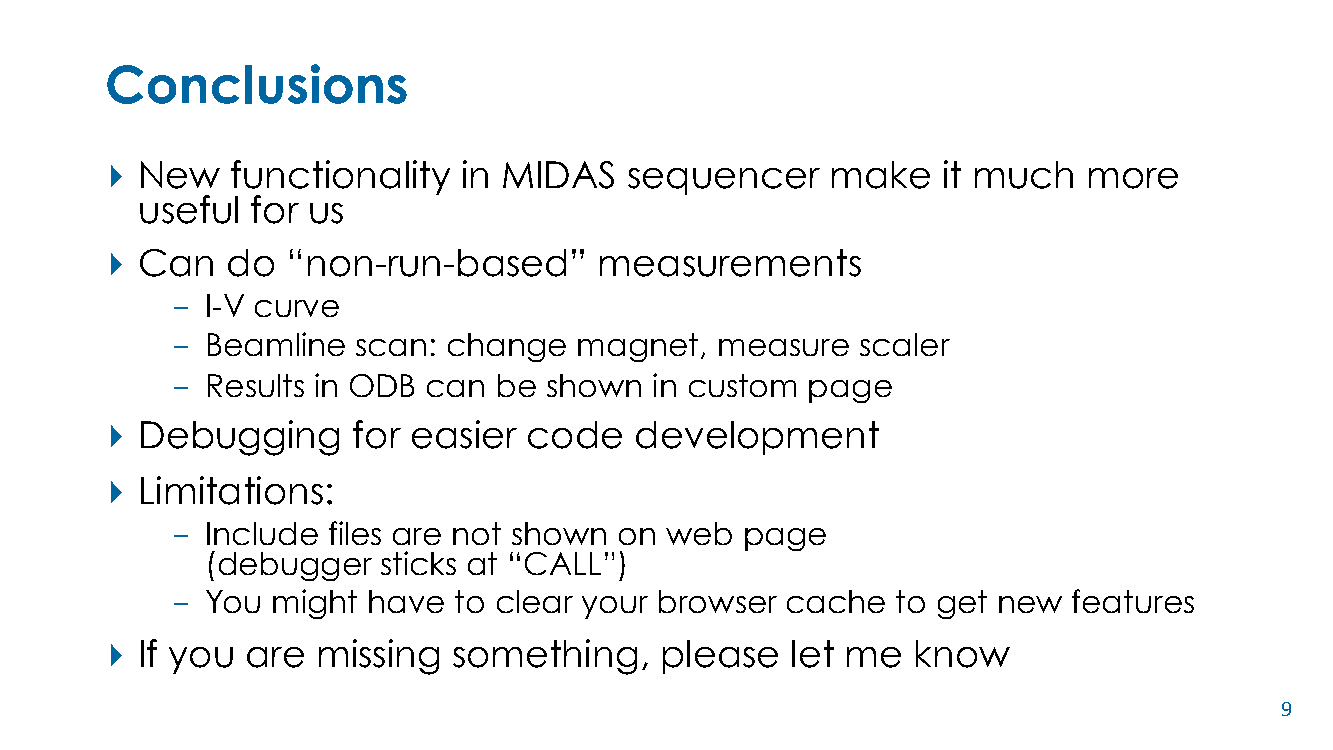  Describe the element at coordinates (558, 175) in the screenshot. I see `MIDAS` at that location.
